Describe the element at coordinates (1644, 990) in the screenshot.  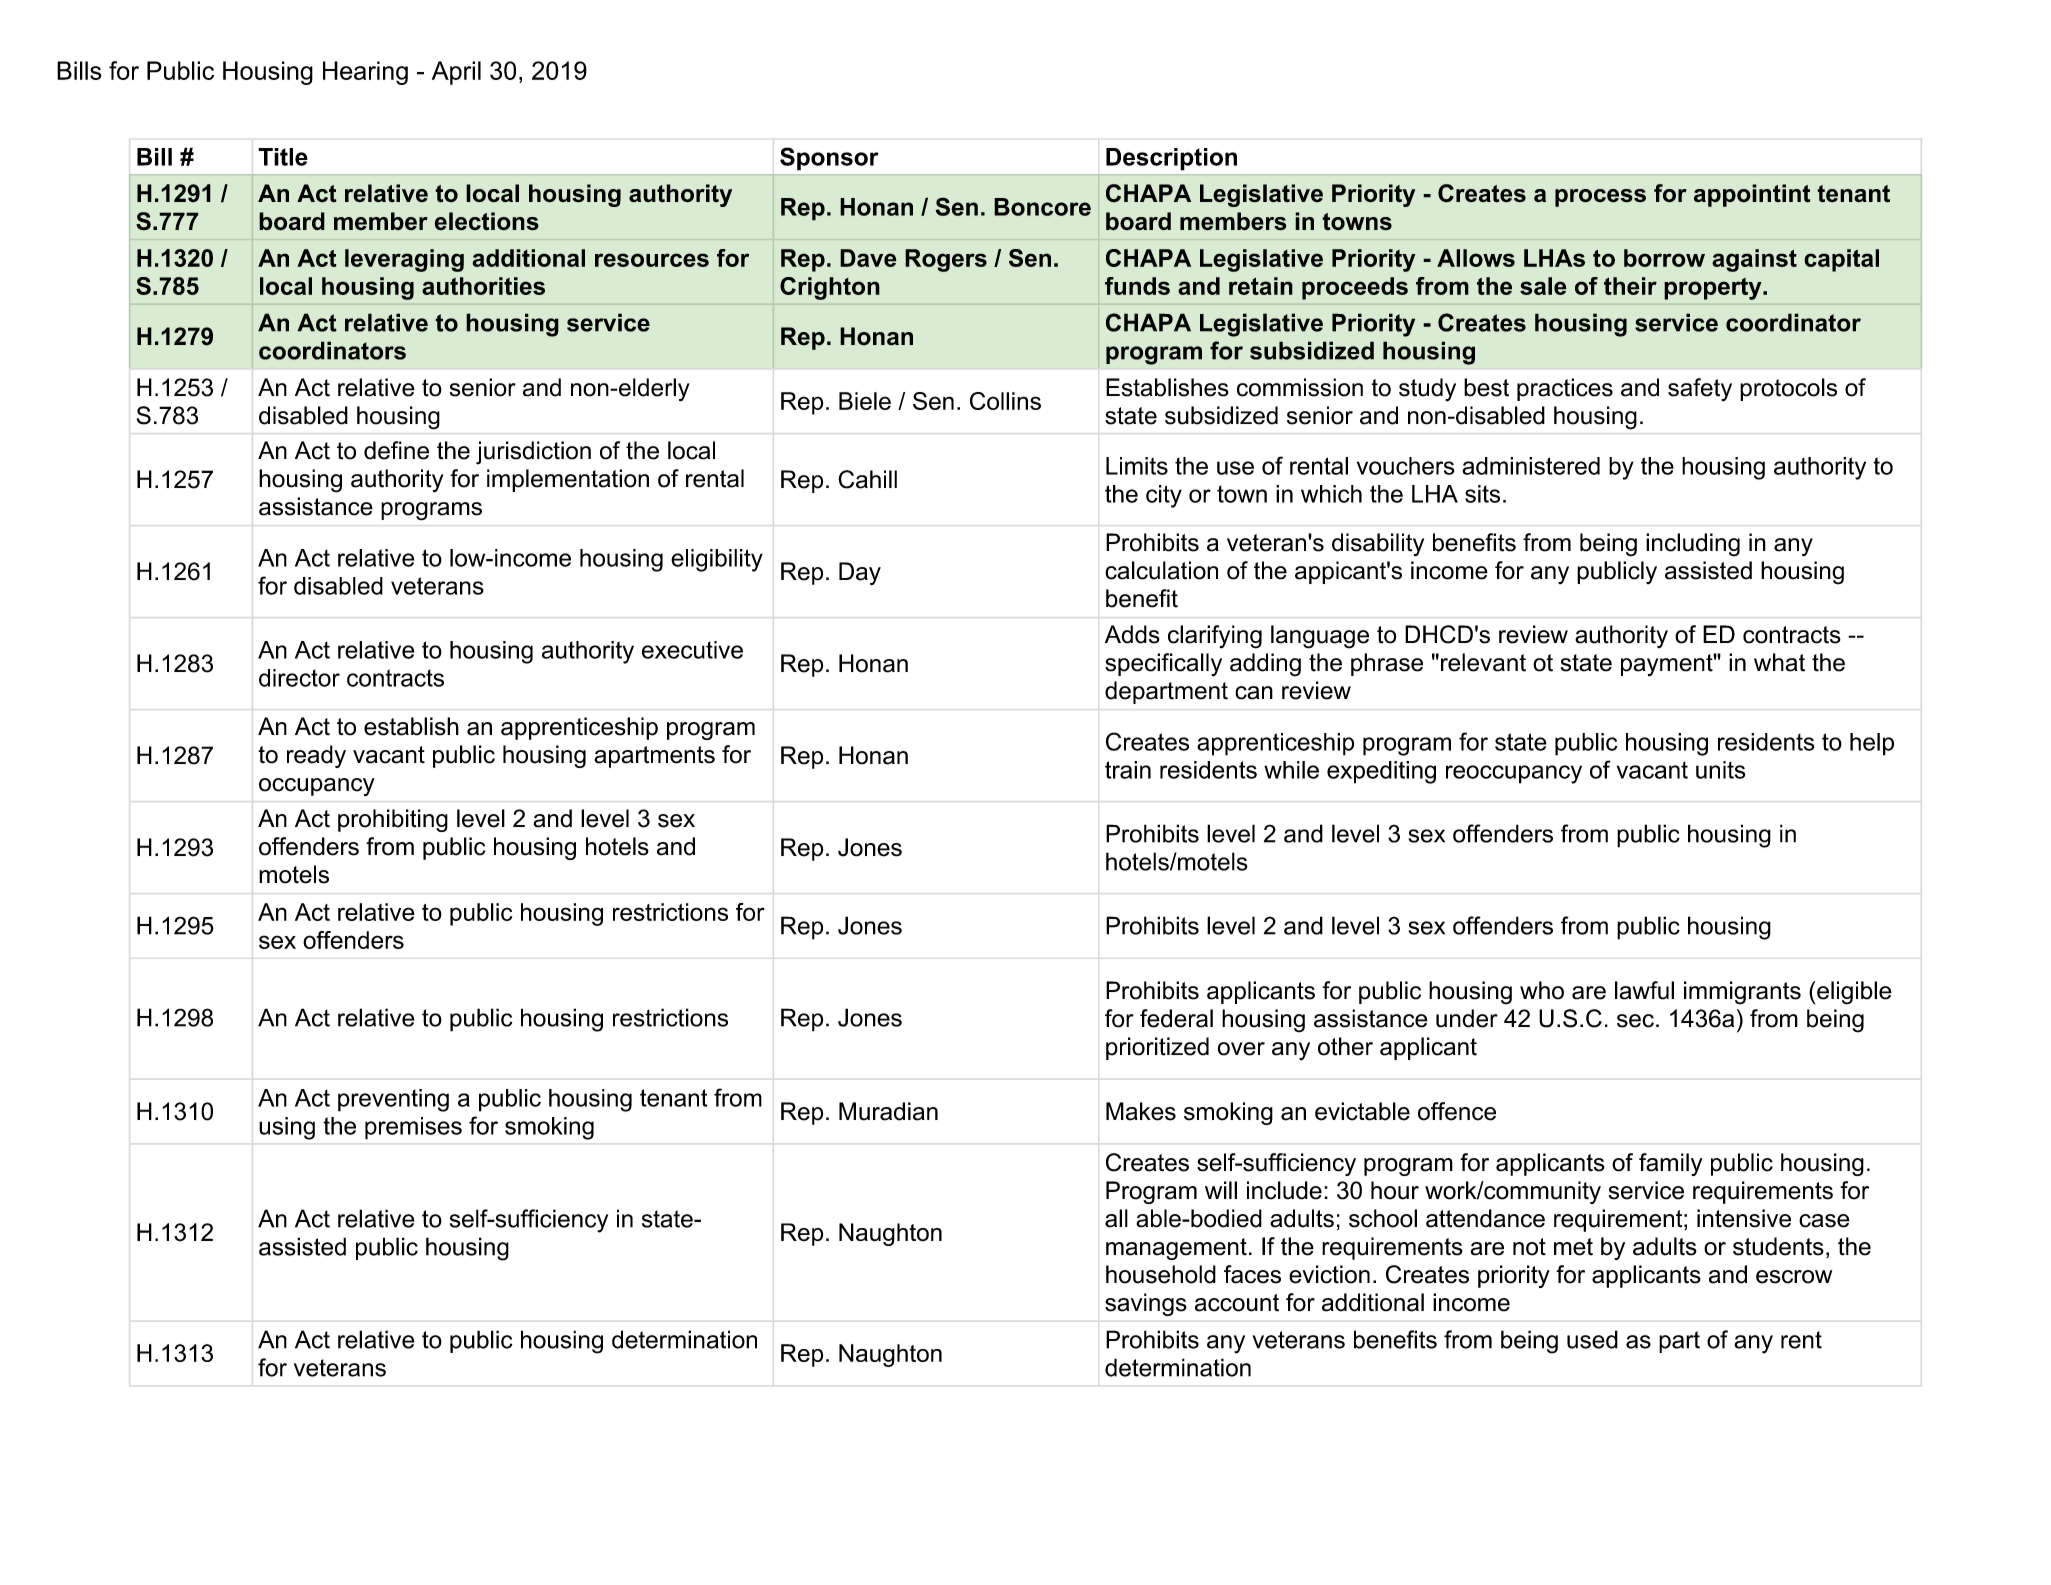
I see `lawful` at that location.
